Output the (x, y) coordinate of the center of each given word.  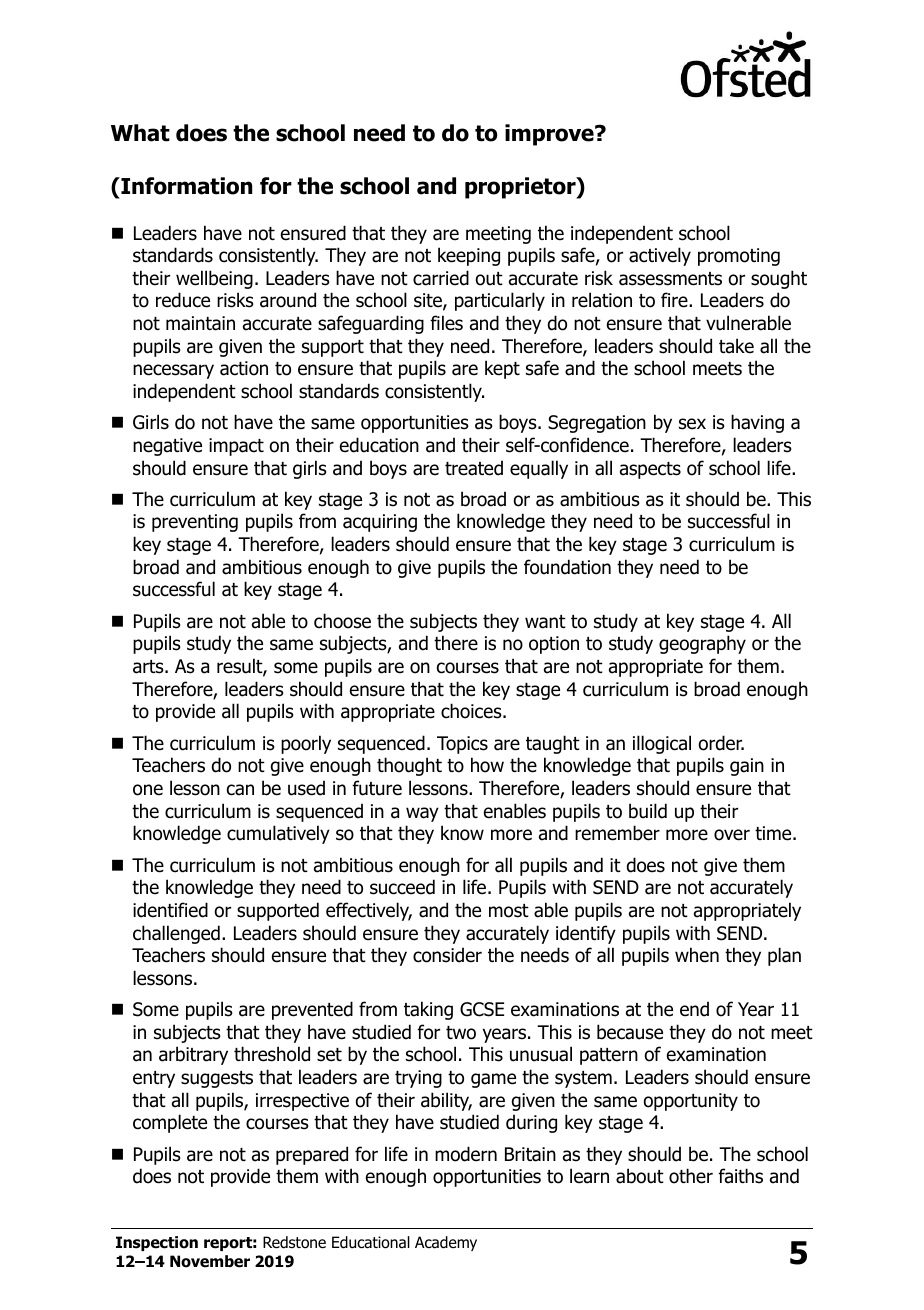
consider (447, 955)
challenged (176, 934)
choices (472, 711)
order (721, 743)
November (210, 1261)
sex (692, 424)
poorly (306, 744)
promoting (739, 257)
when (697, 955)
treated (474, 468)
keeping (469, 256)
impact (236, 447)
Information (185, 186)
